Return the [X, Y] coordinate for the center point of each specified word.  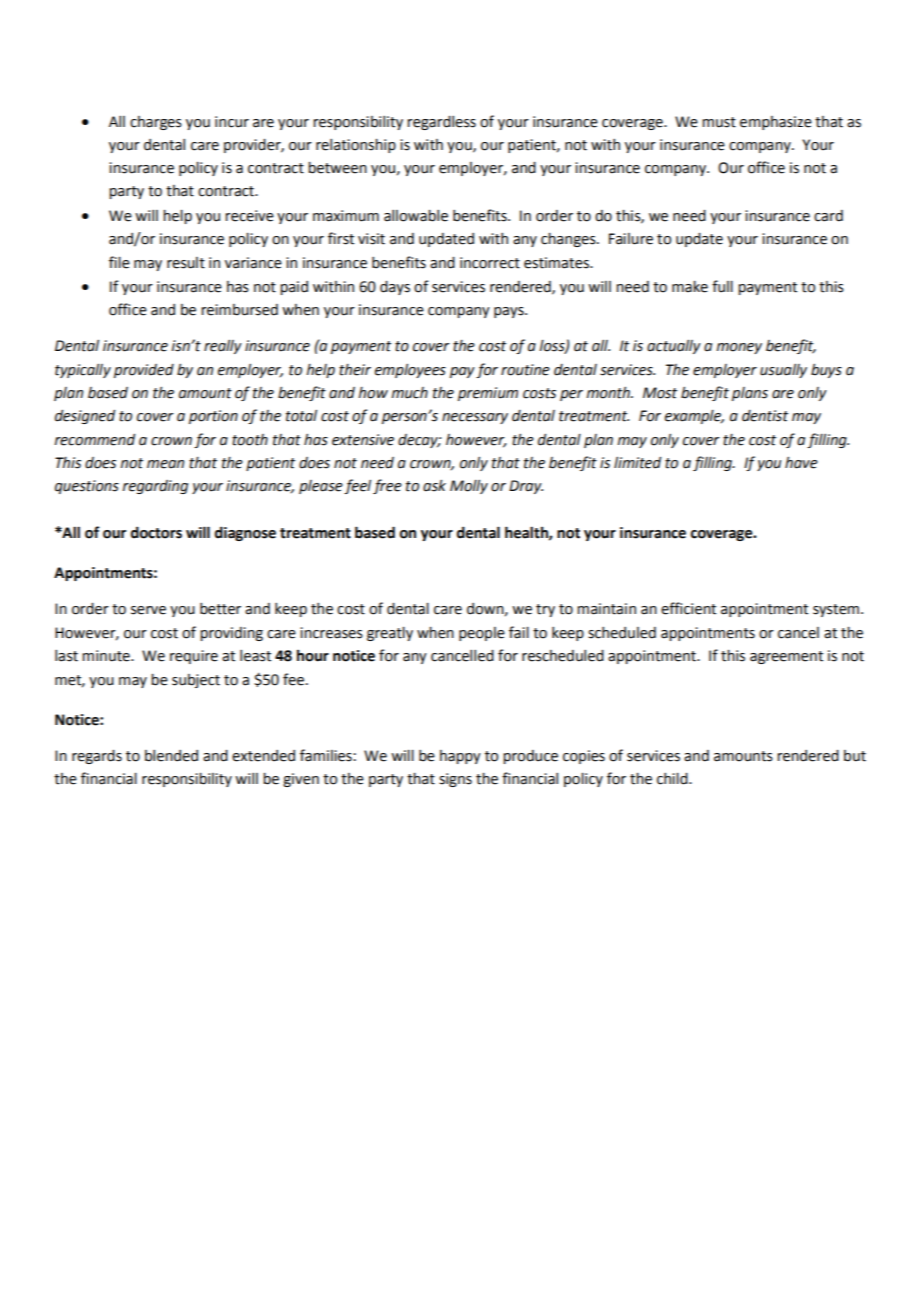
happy [460, 757]
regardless [441, 123]
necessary [475, 418]
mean [165, 464]
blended [171, 756]
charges [156, 123]
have [801, 463]
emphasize [776, 123]
